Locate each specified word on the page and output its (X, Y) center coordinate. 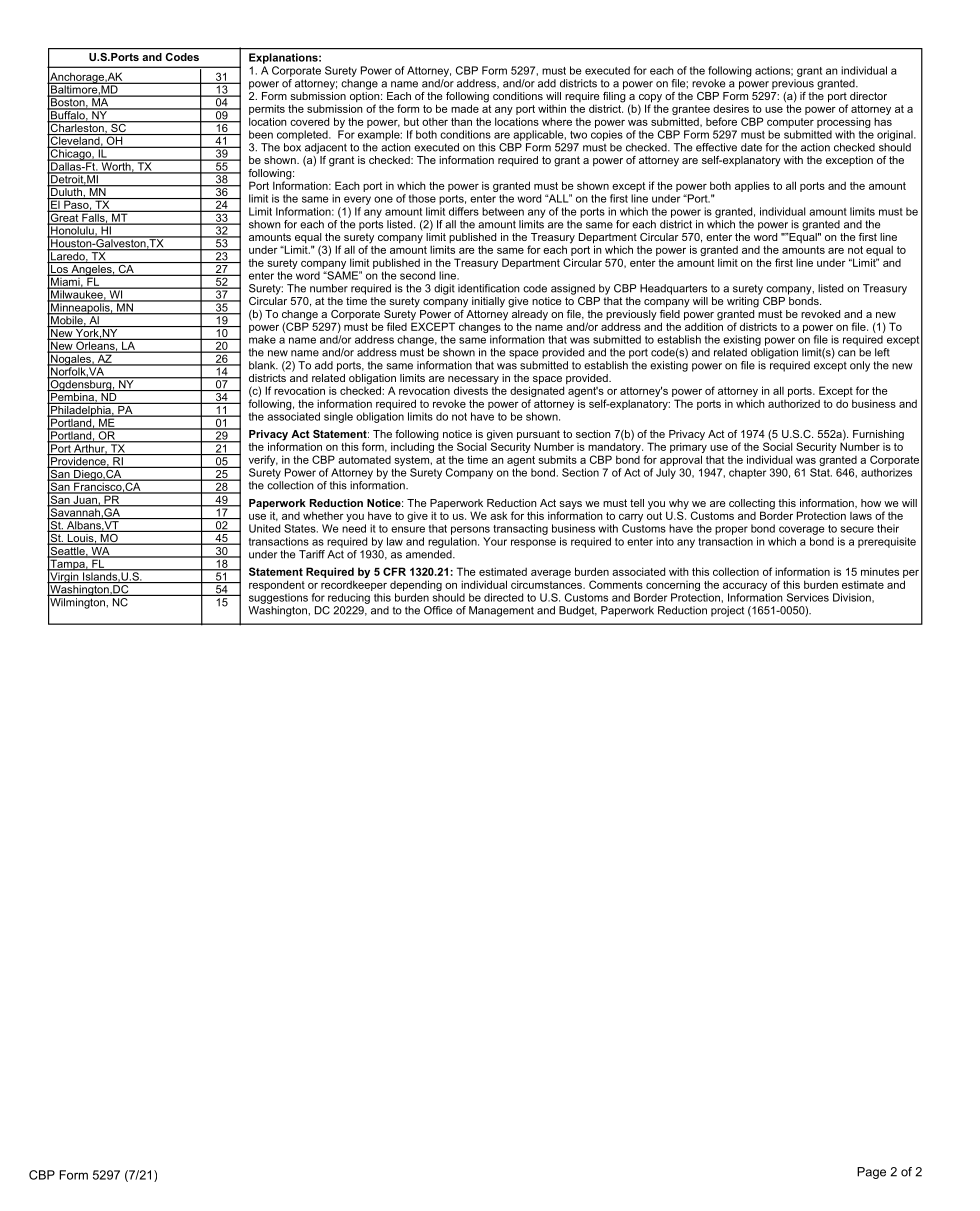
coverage (802, 530)
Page (871, 1173)
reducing (349, 598)
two (578, 135)
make (262, 339)
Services (808, 597)
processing (844, 122)
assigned (573, 289)
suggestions (278, 598)
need (354, 528)
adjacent (326, 148)
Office (438, 610)
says (570, 506)
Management (501, 611)
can (847, 353)
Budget (578, 611)
